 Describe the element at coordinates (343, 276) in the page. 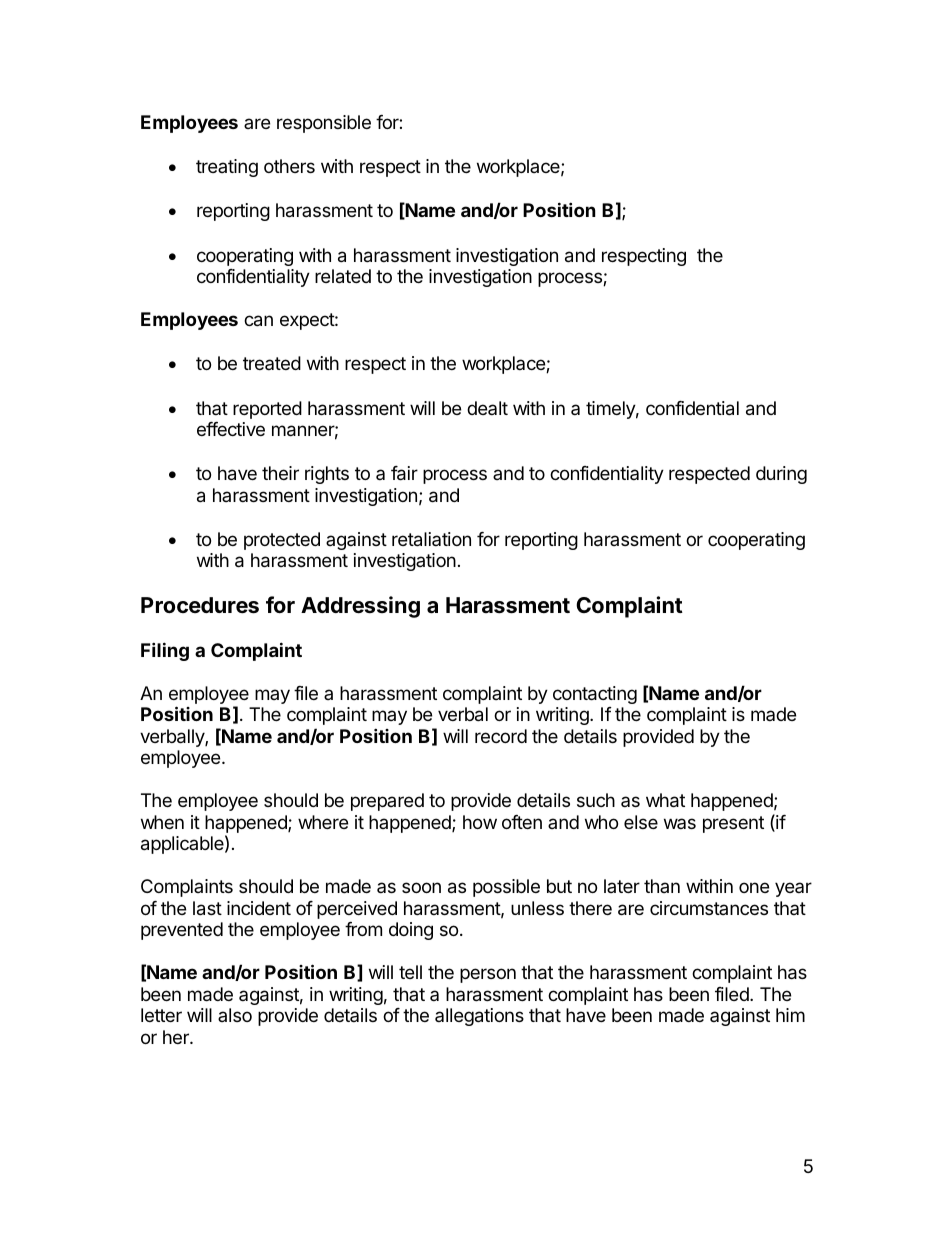

I see `related` at that location.
